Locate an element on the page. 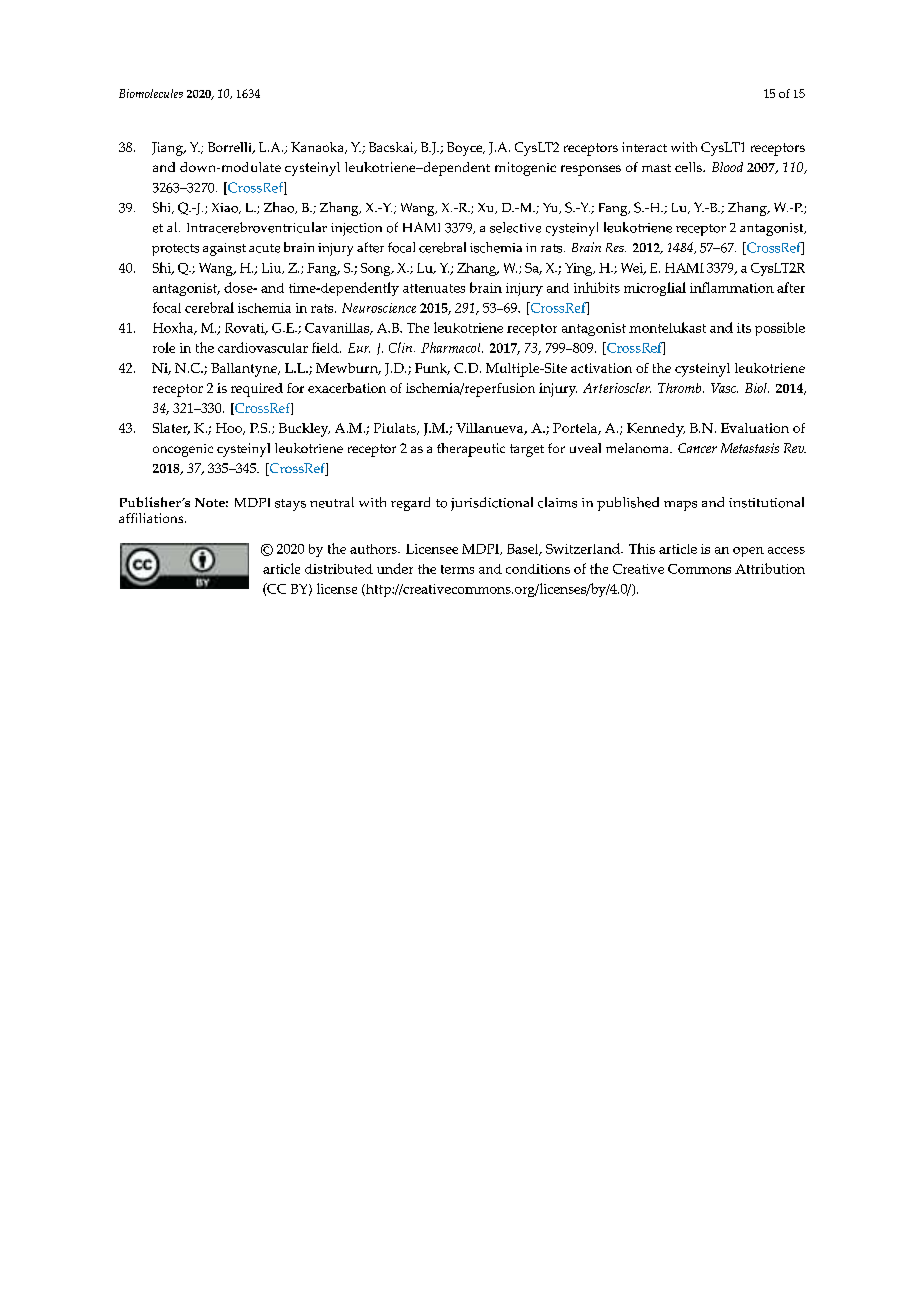  Pharmacol is located at coordinates (452, 347).
